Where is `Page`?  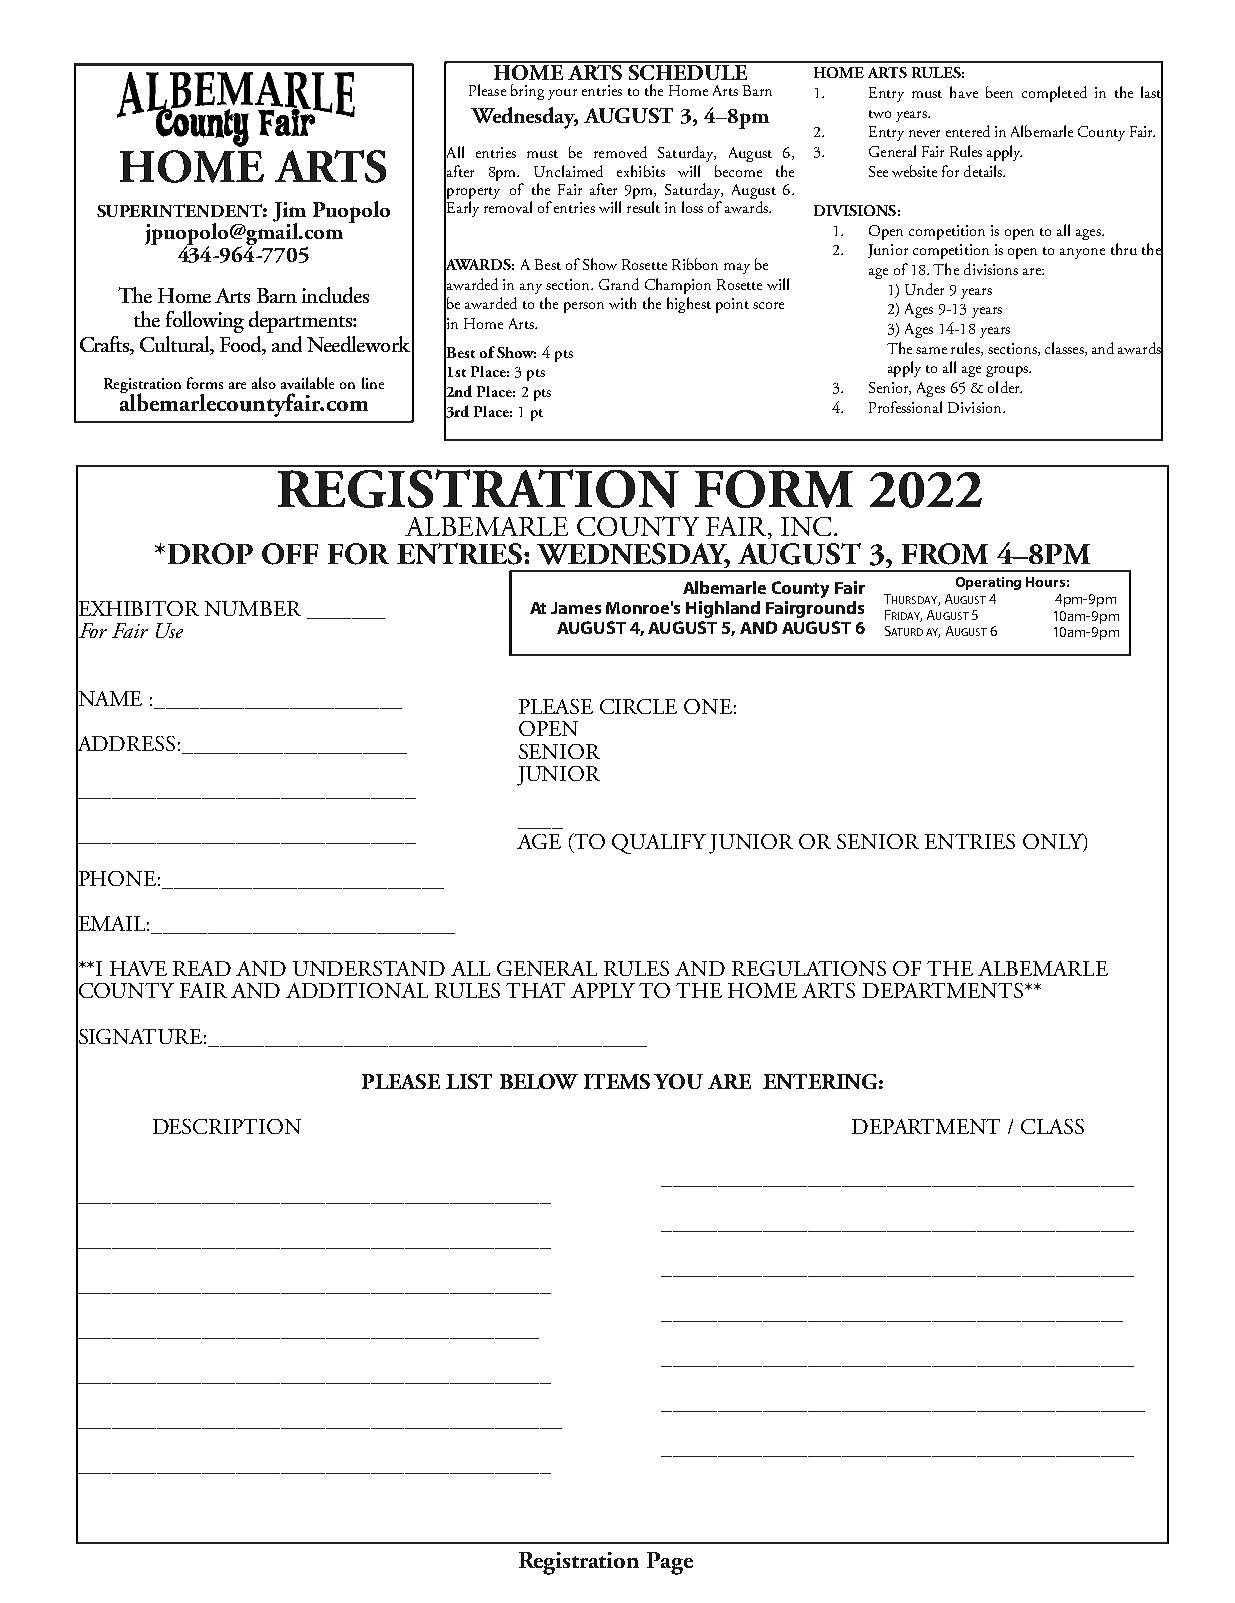
Page is located at coordinates (670, 1563).
